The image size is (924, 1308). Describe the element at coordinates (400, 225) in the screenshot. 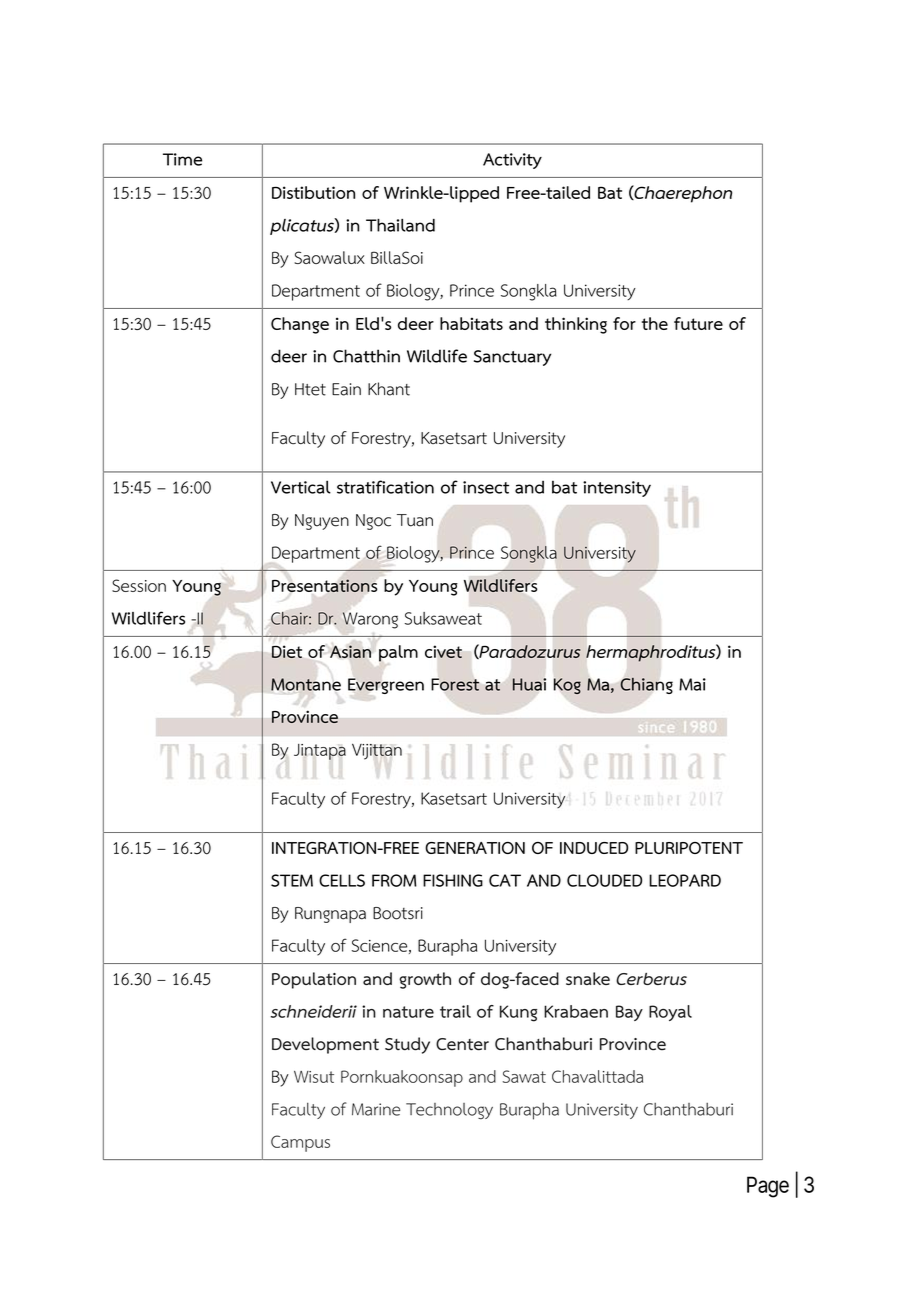

I see `Thailand` at that location.
